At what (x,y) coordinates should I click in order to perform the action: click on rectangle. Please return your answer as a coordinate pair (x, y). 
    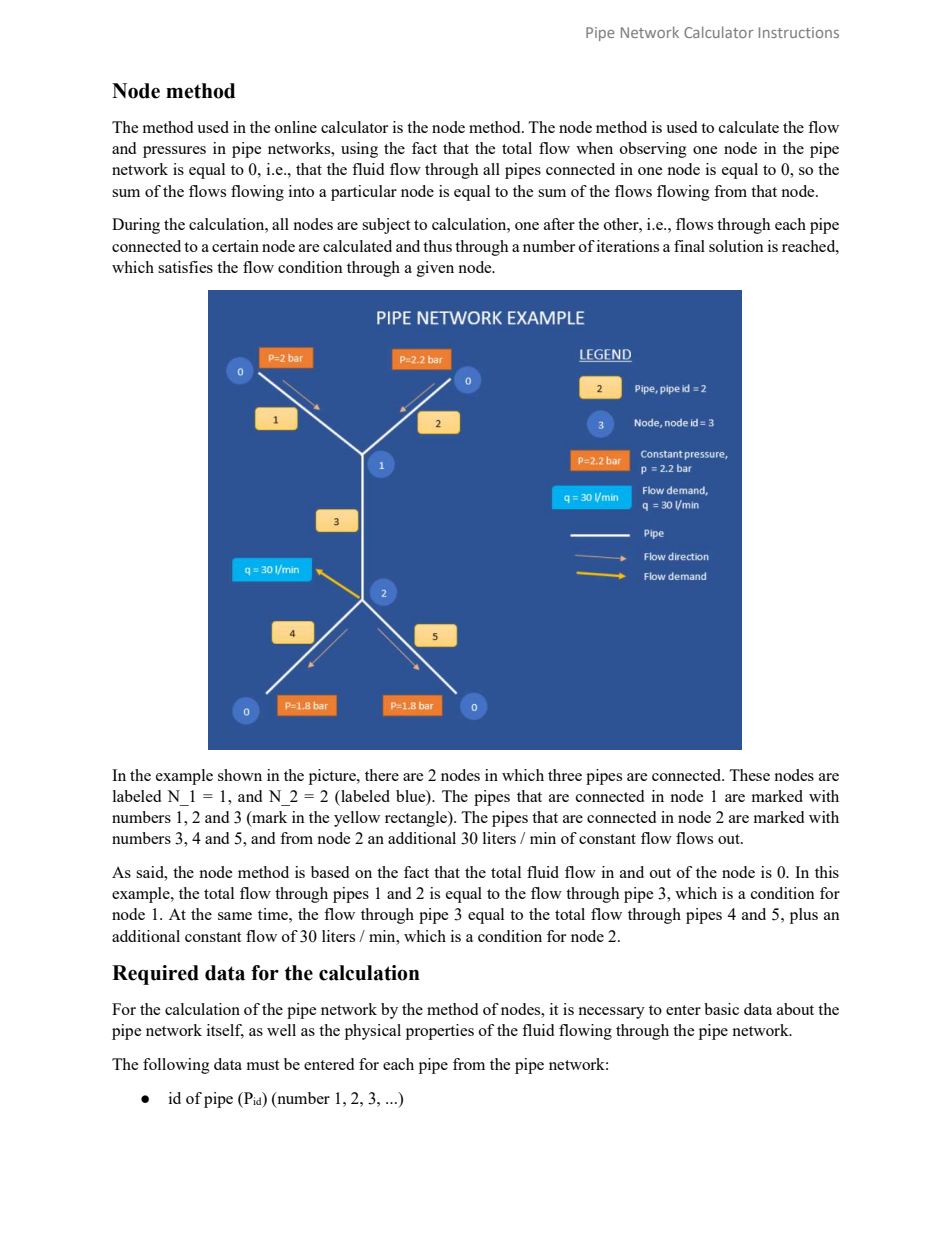
    Looking at the image, I should click on (417, 819).
